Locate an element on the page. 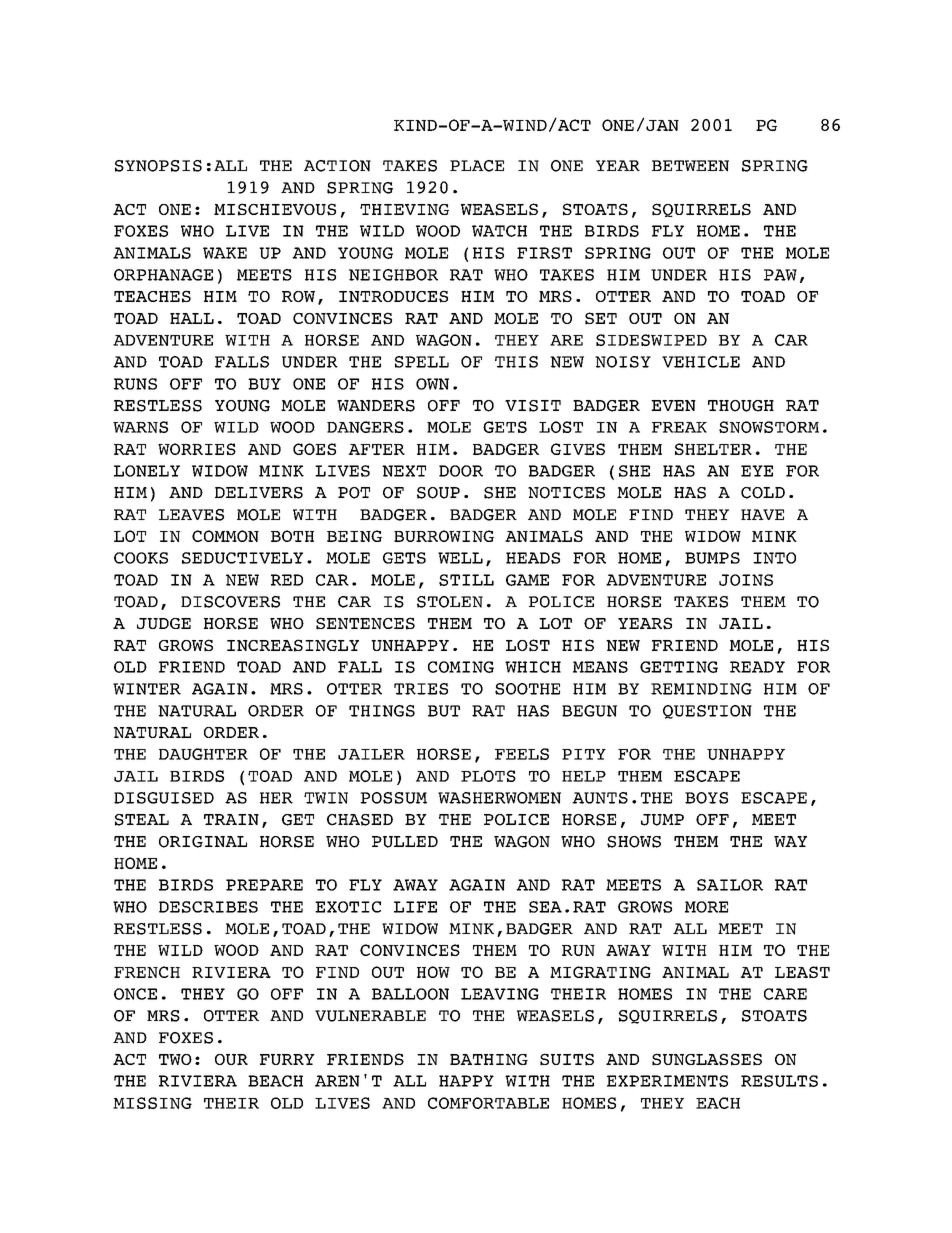 The image size is (952, 1233). PLOTS is located at coordinates (488, 776).
